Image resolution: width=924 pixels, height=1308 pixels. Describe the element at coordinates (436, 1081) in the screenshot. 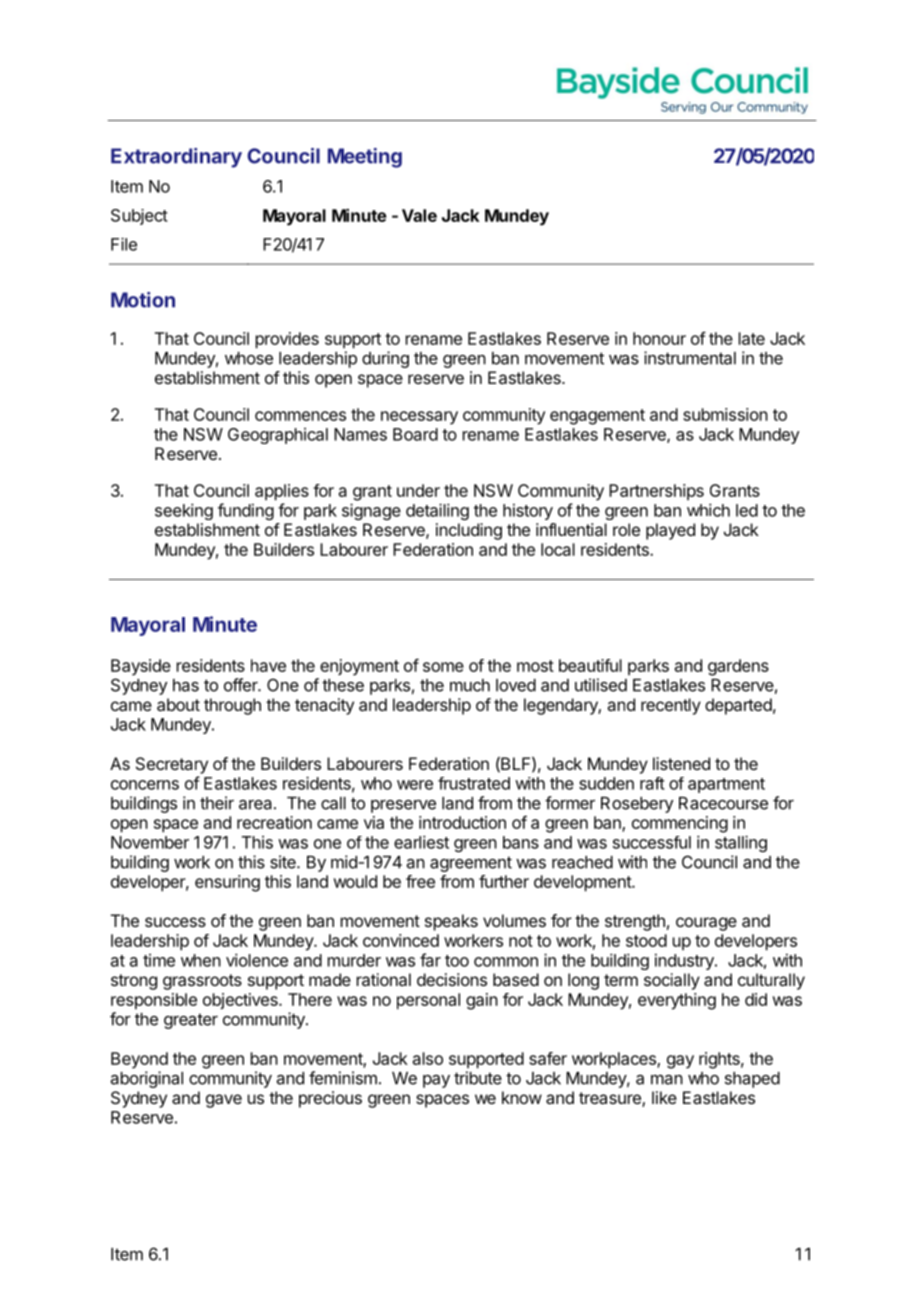

I see `pay` at that location.
